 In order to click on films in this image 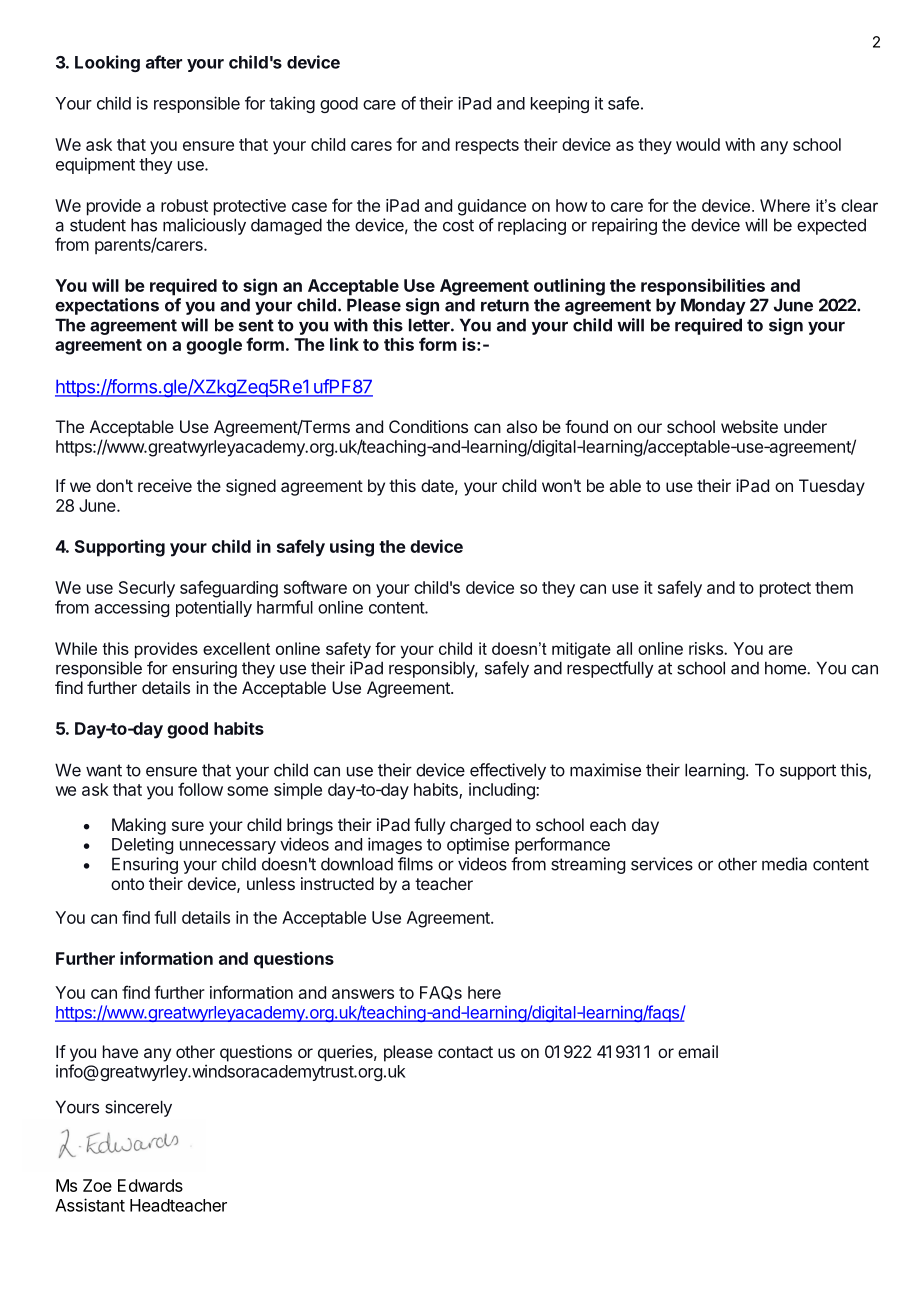, I will do `click(415, 864)`.
